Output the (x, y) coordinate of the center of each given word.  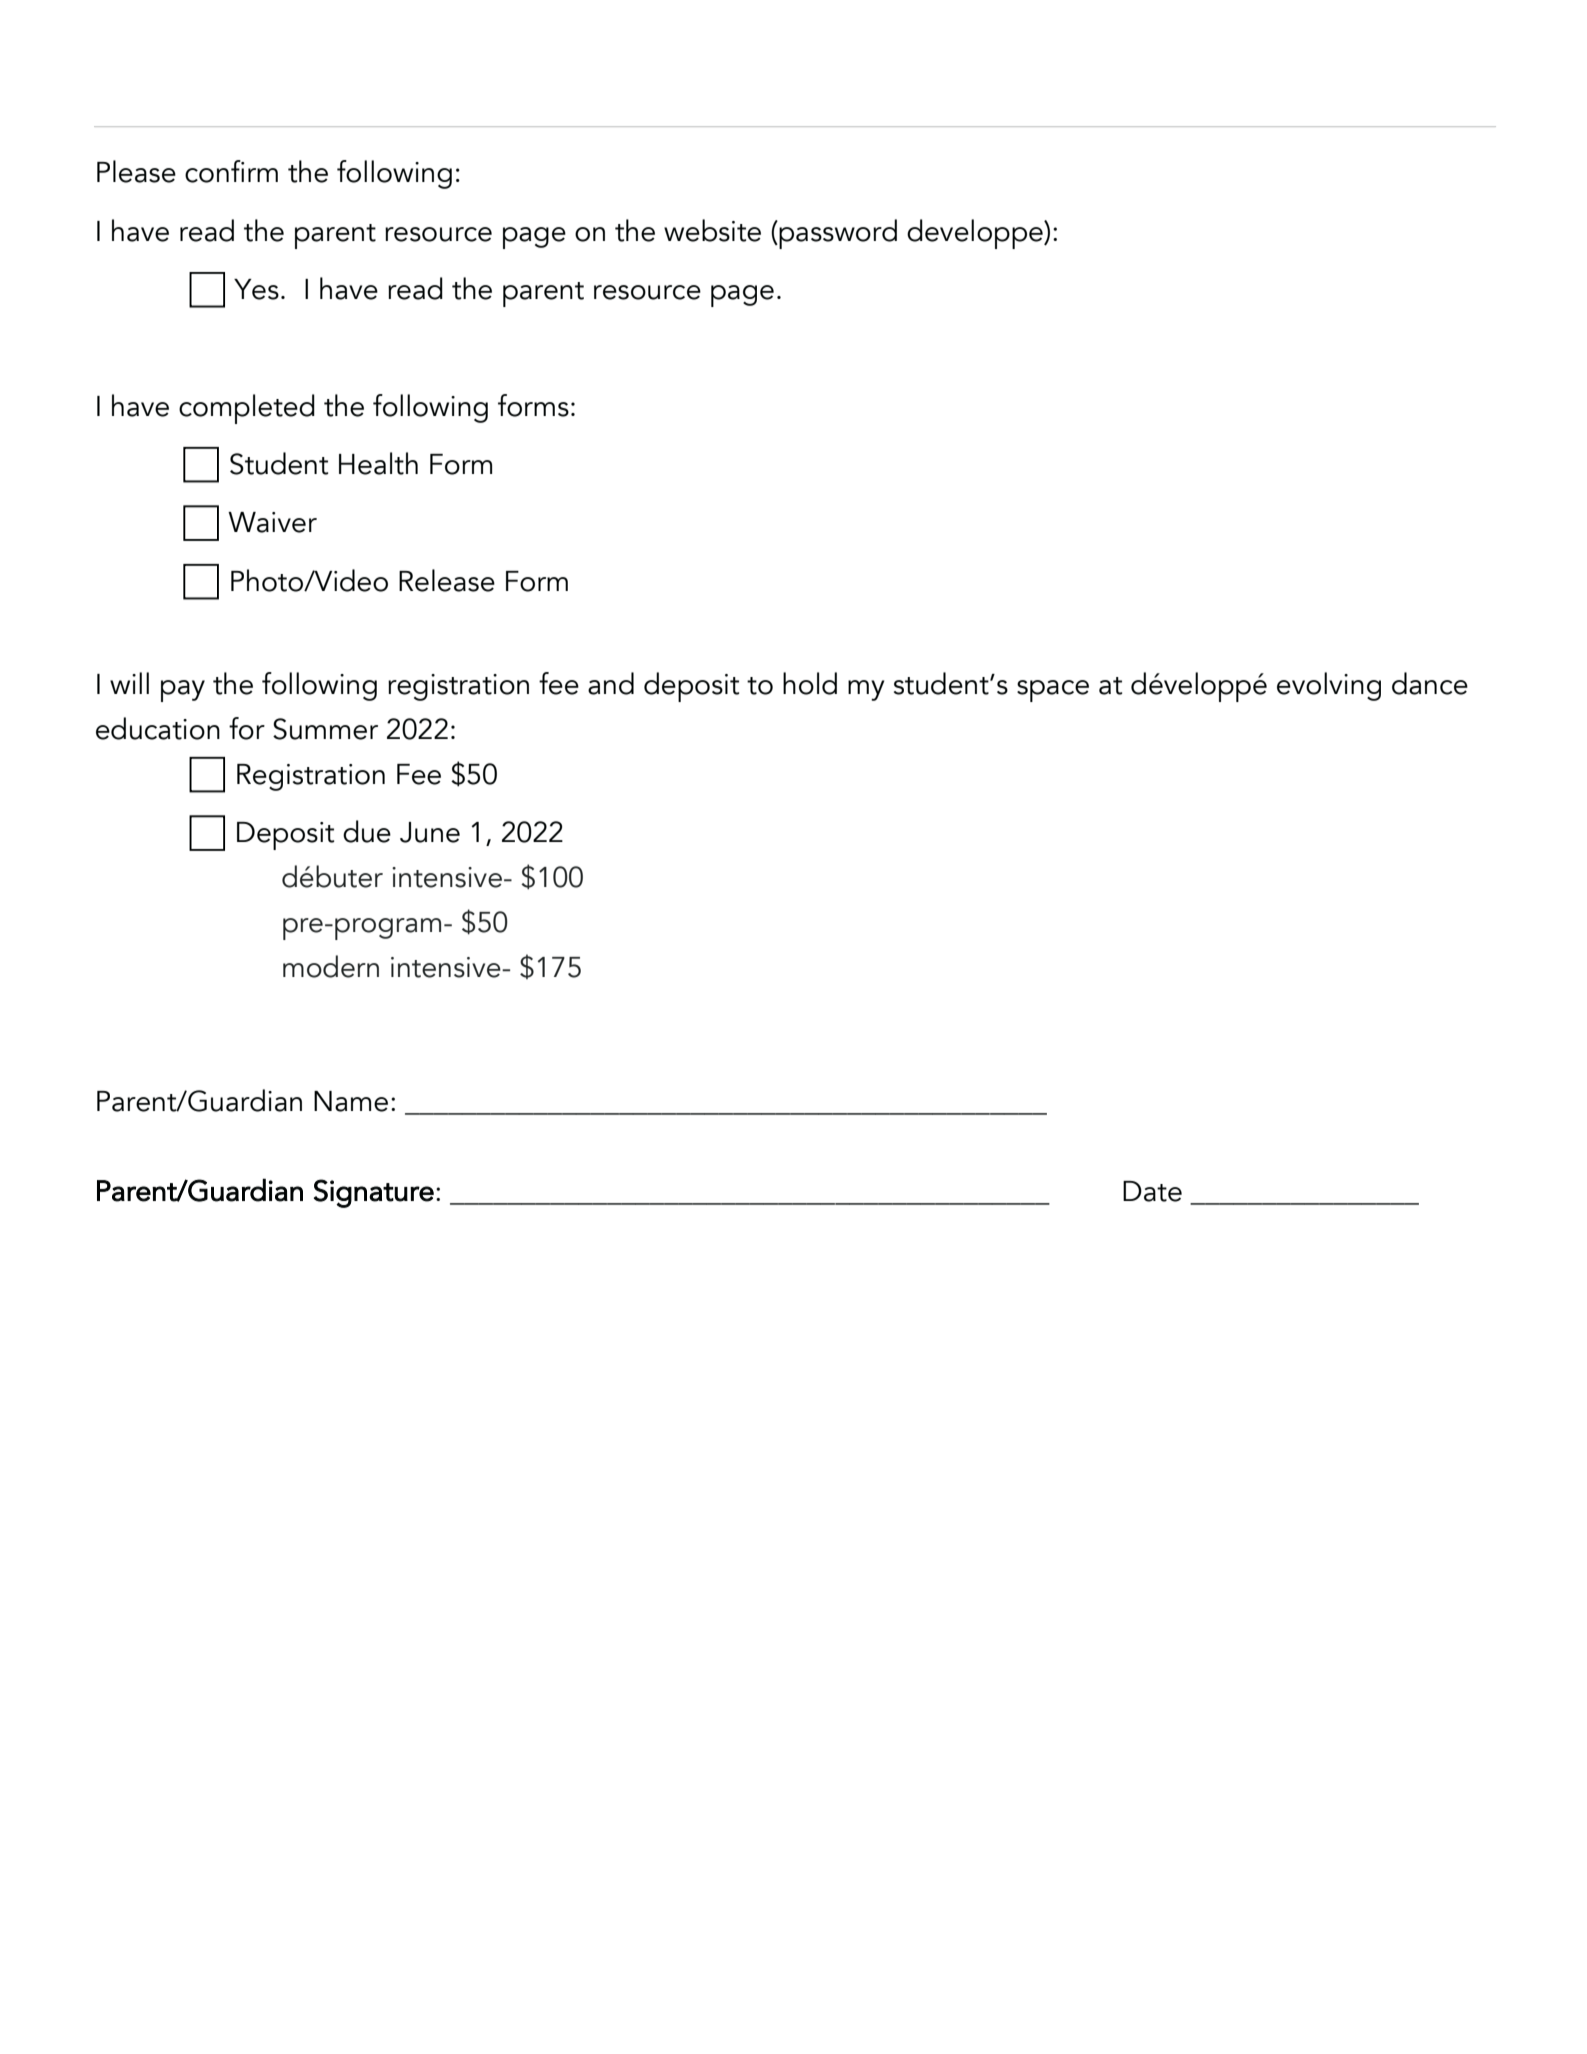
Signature (374, 1193)
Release (447, 580)
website (712, 230)
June (430, 832)
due (367, 831)
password (837, 234)
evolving (1329, 686)
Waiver (272, 522)
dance (1430, 683)
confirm (231, 171)
